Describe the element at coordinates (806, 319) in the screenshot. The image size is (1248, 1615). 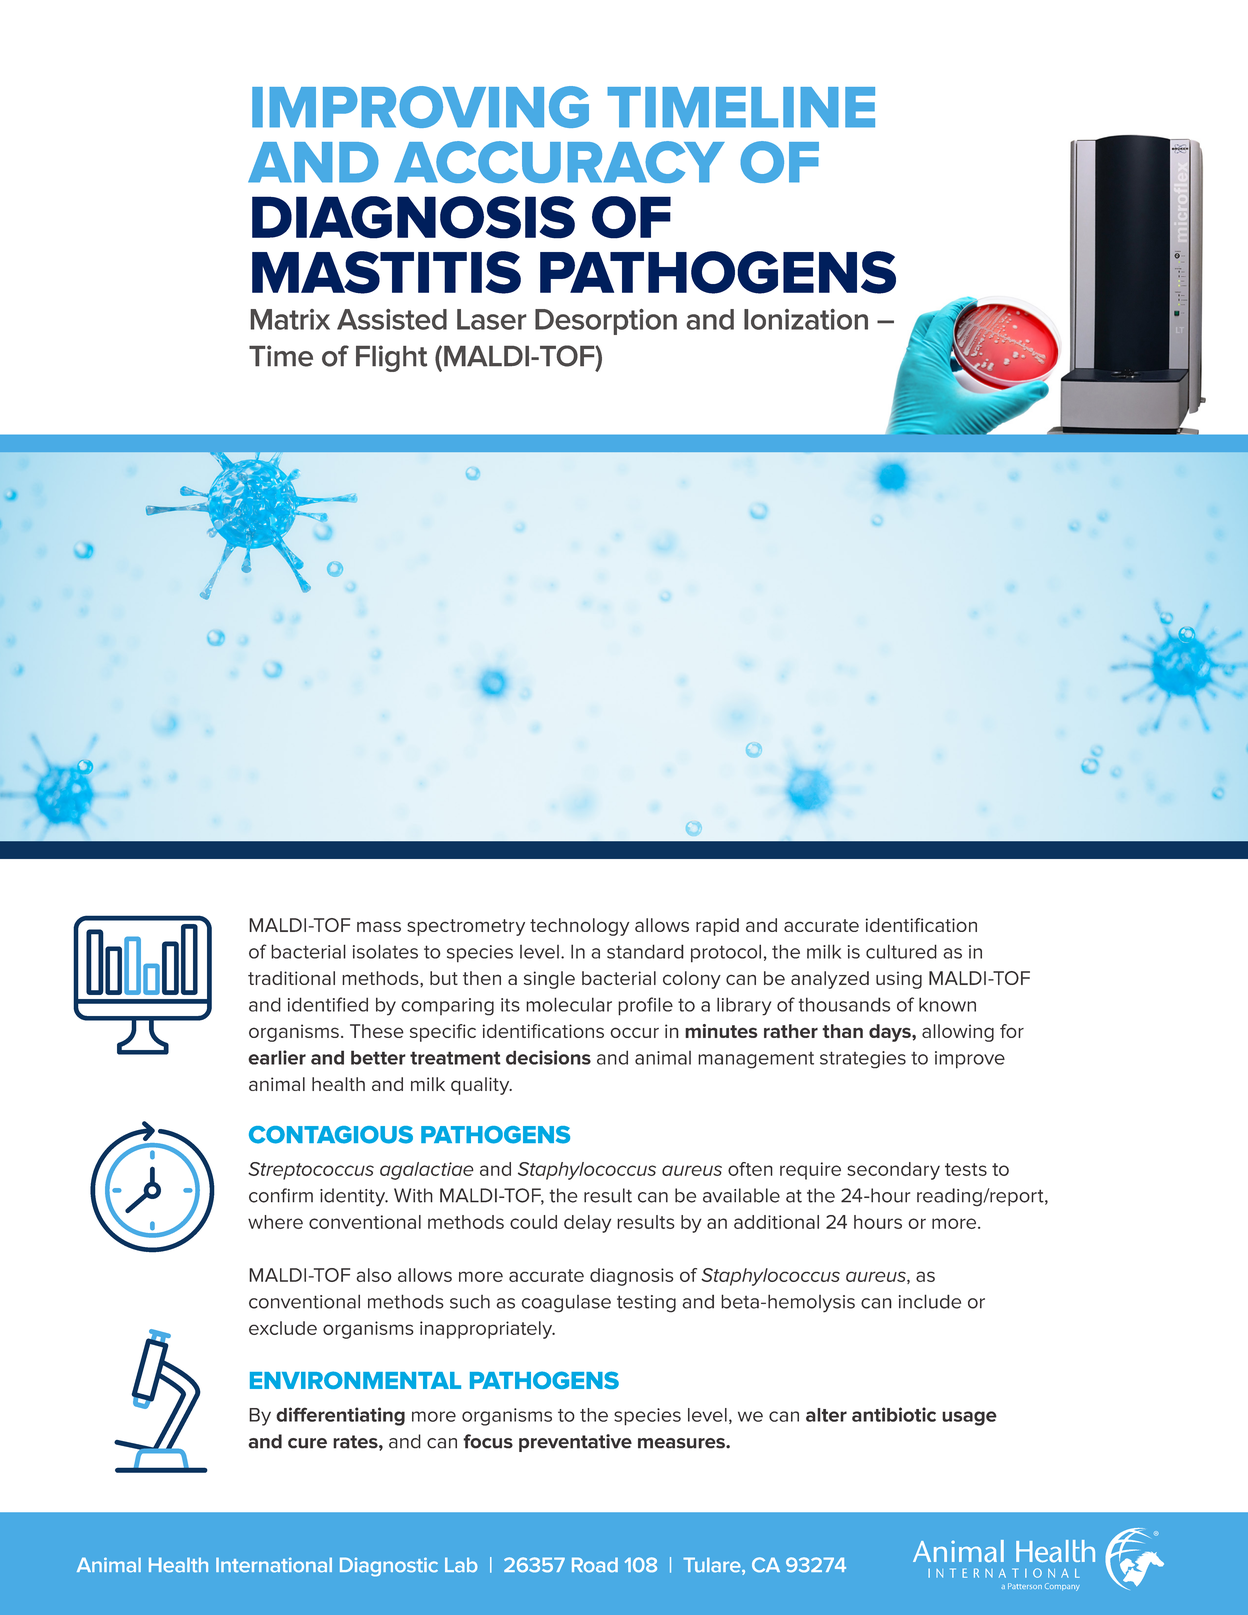
I see `Ionization` at that location.
